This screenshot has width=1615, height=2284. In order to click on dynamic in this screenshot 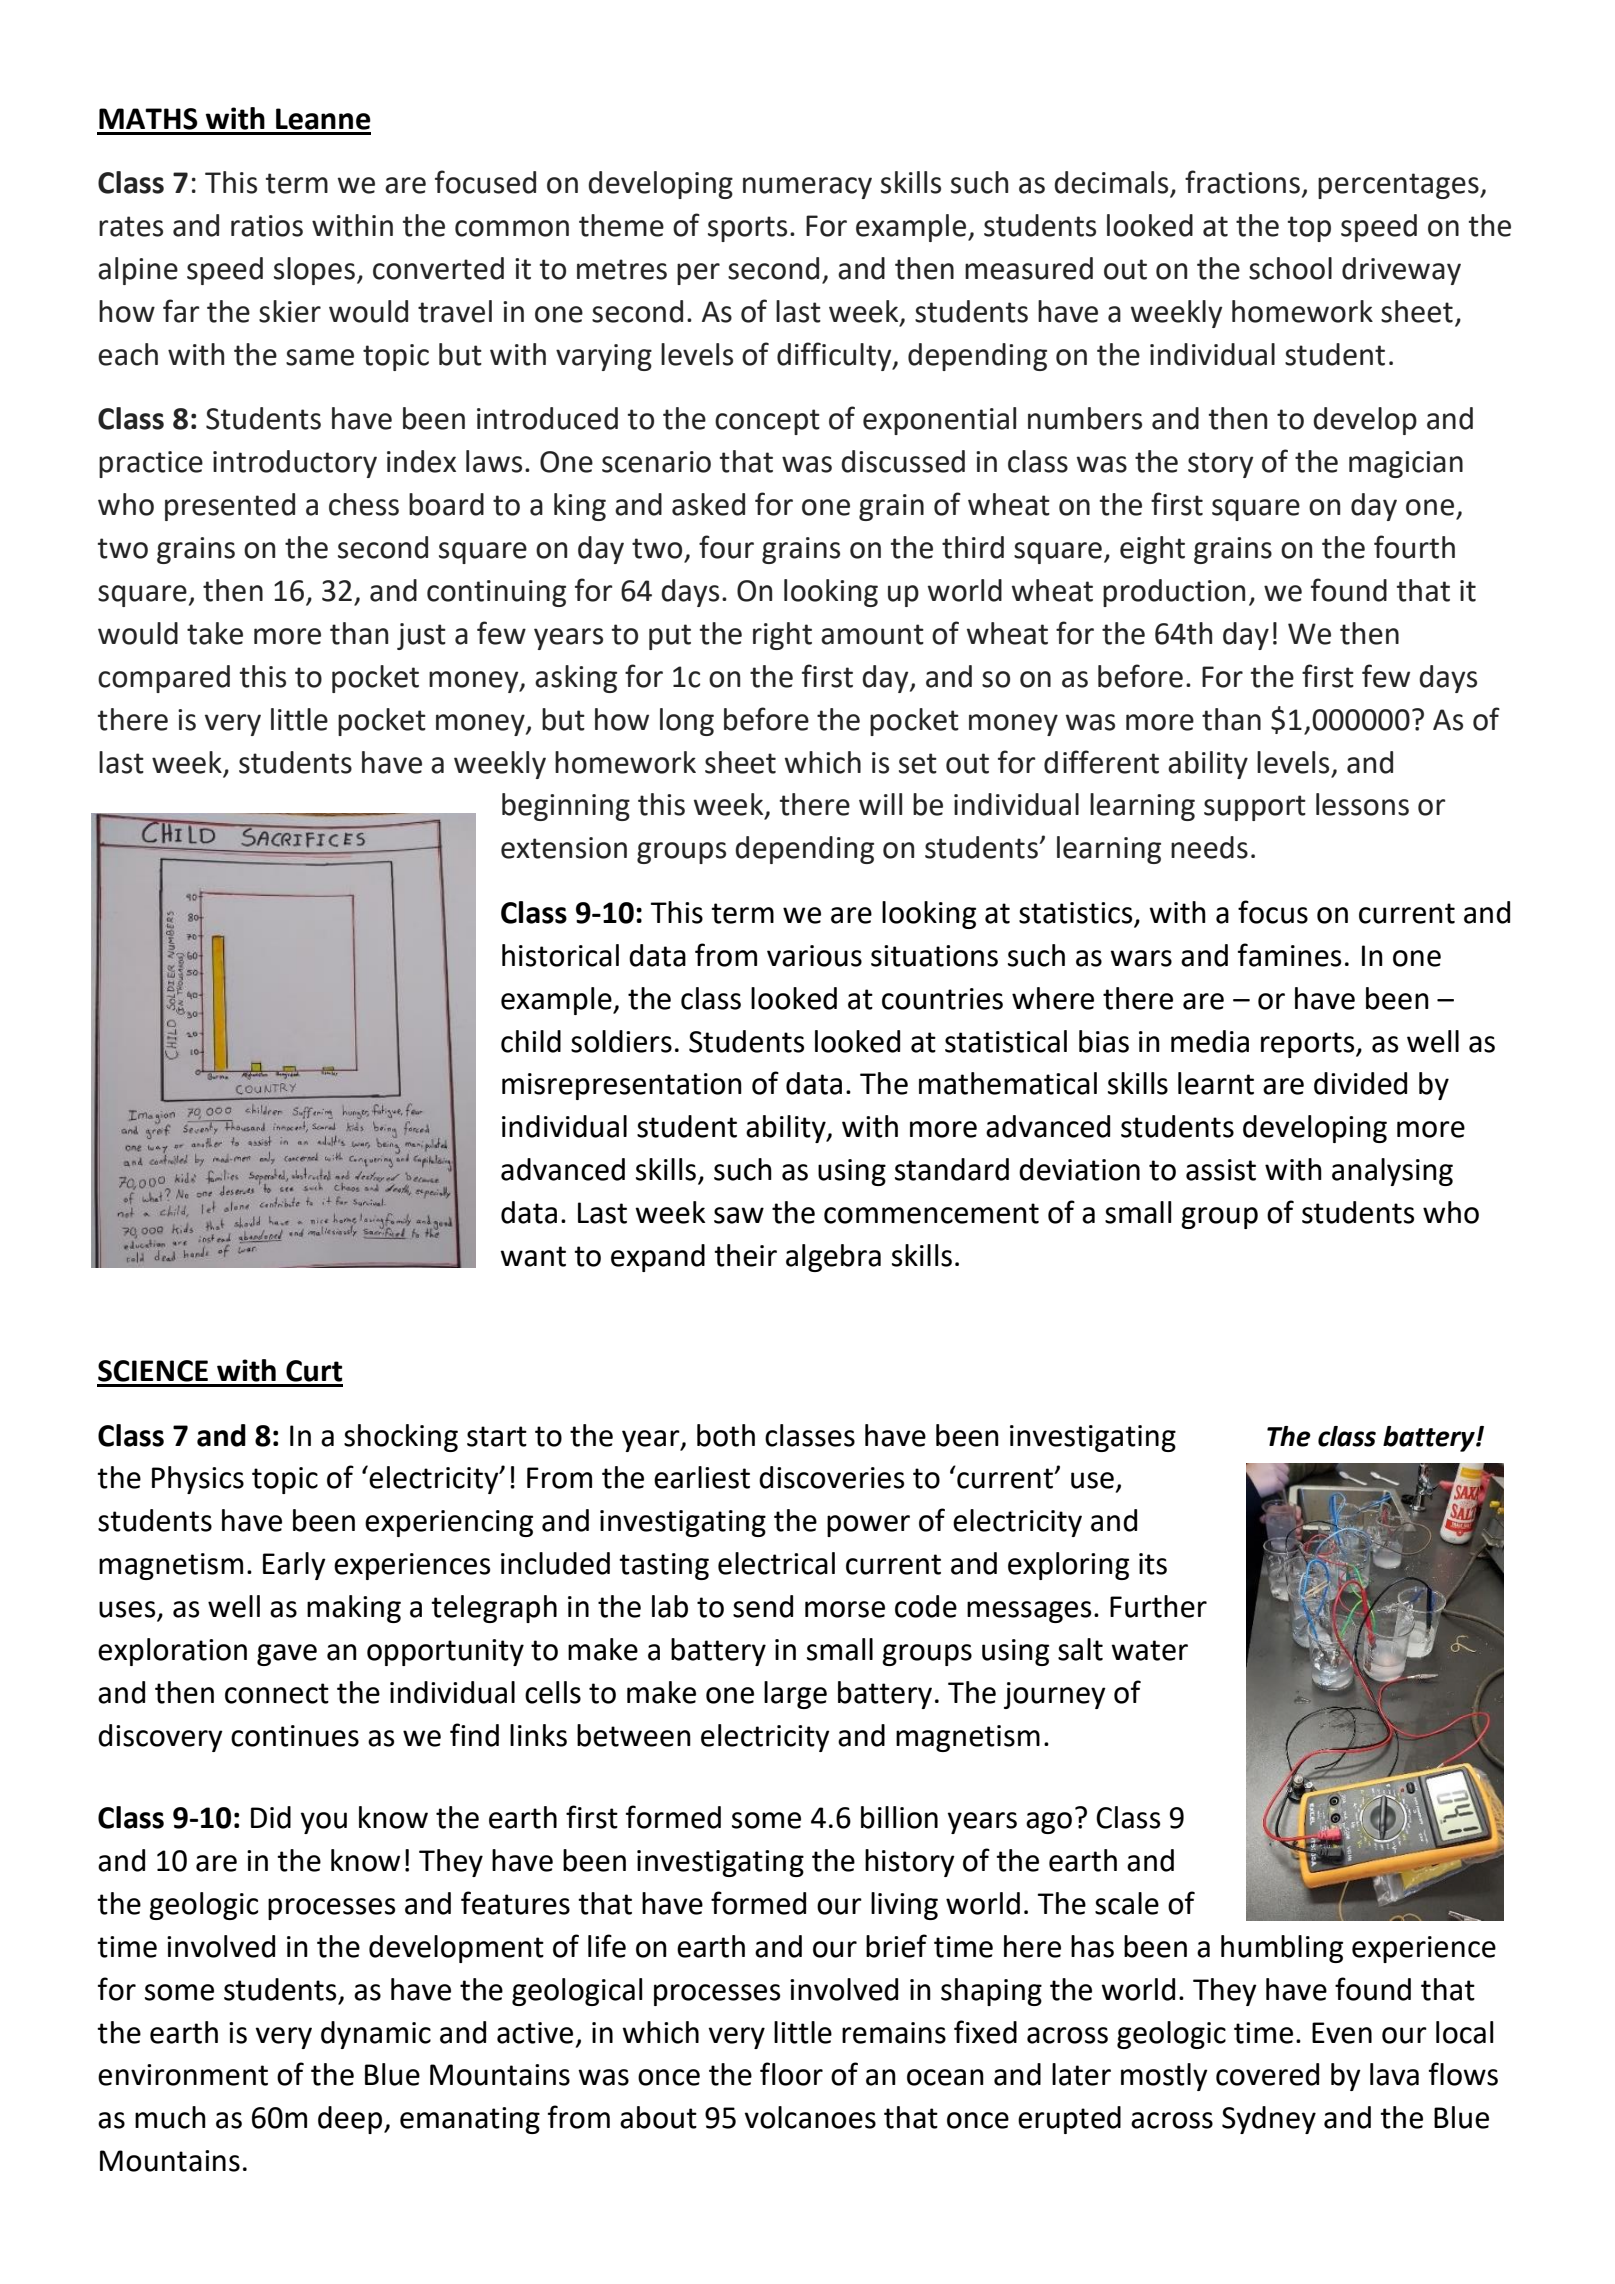, I will do `click(376, 2035)`.
